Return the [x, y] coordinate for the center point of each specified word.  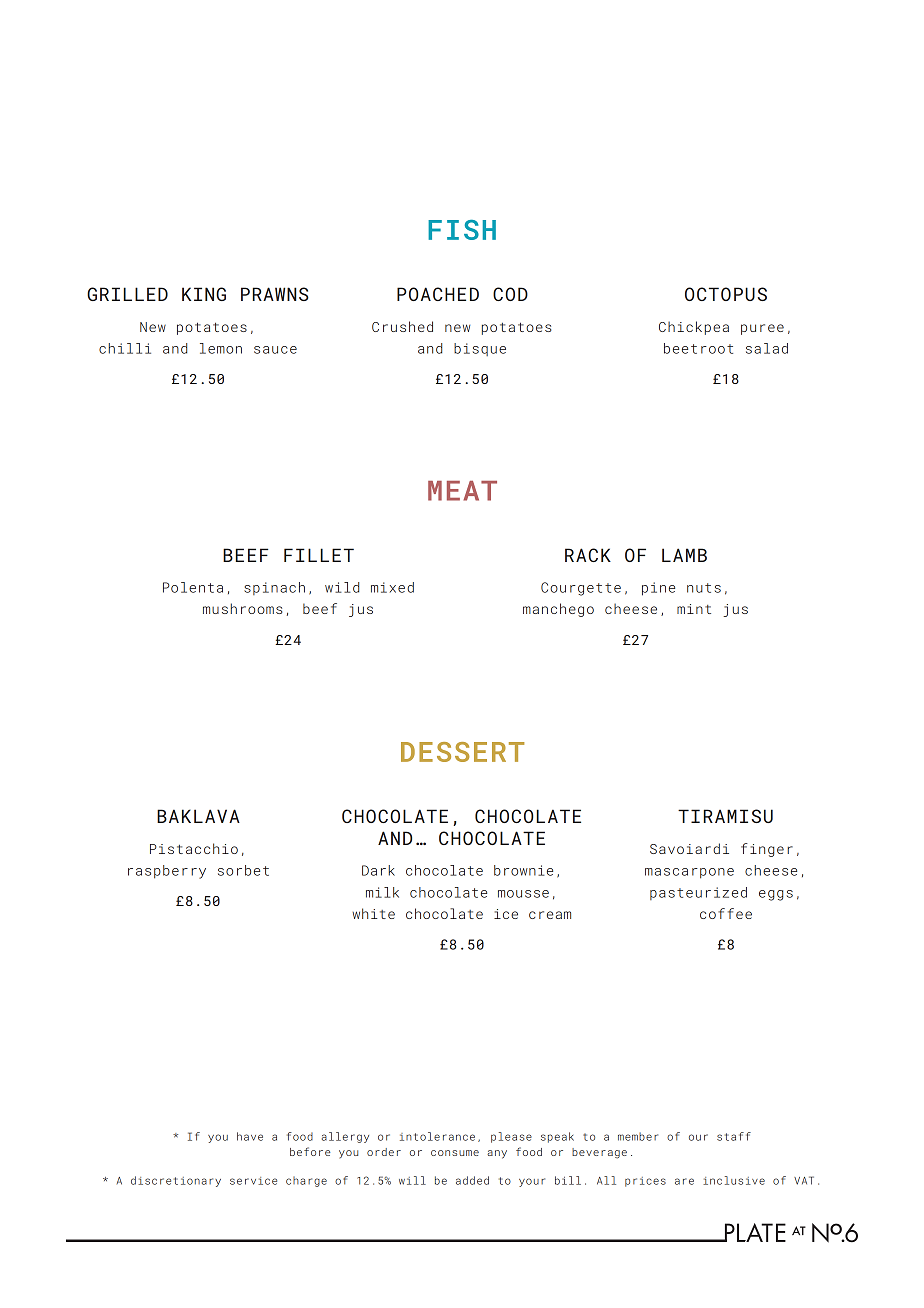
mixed [392, 587]
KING [204, 294]
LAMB [684, 555]
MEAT [462, 491]
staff [734, 1136]
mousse [523, 894]
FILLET [319, 555]
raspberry [167, 872]
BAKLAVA [198, 816]
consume [455, 1153]
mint [694, 609]
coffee [726, 913]
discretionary [176, 1181]
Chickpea [694, 328]
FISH [462, 230]
